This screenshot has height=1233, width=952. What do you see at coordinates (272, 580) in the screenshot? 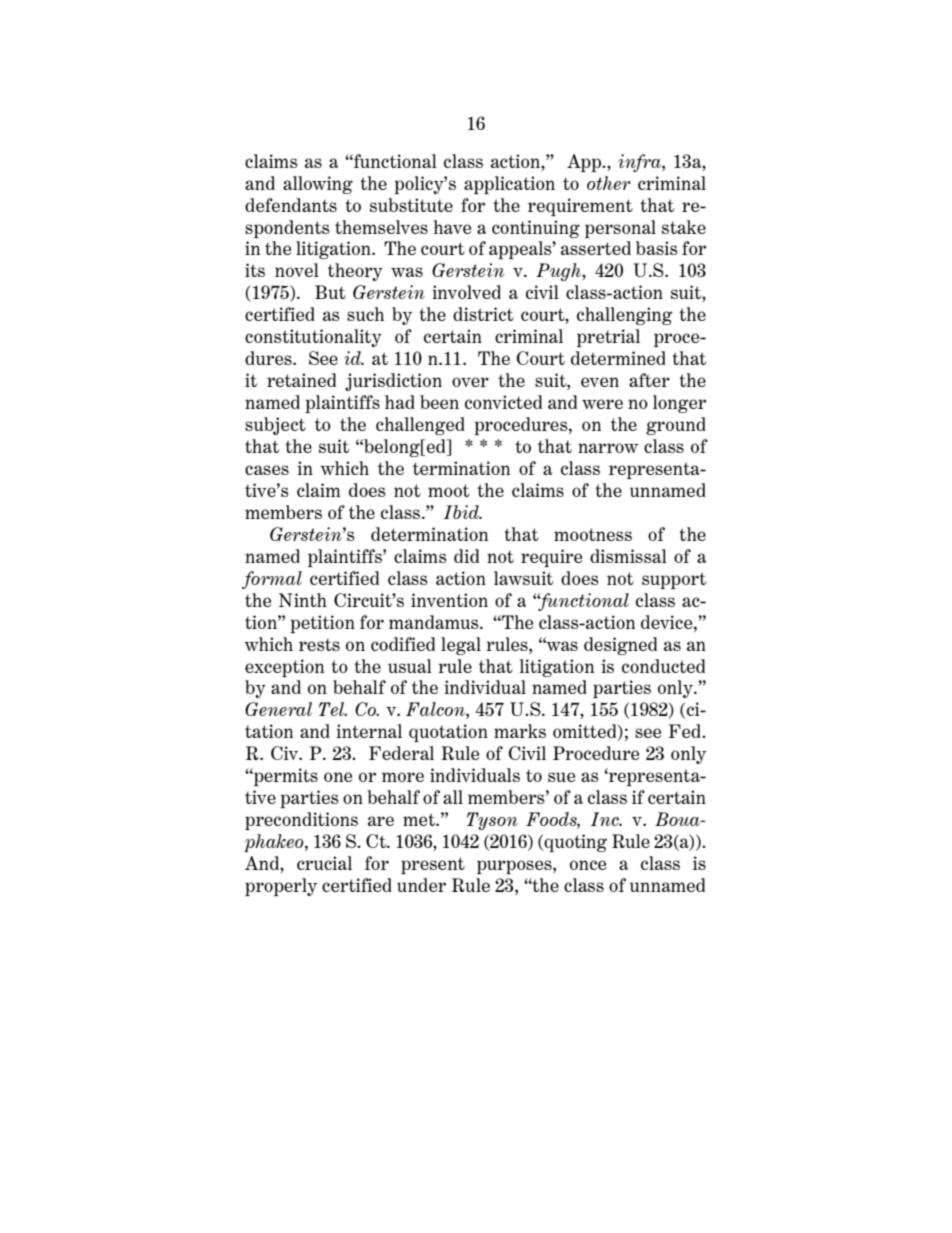
I see `formal` at bounding box center [272, 580].
